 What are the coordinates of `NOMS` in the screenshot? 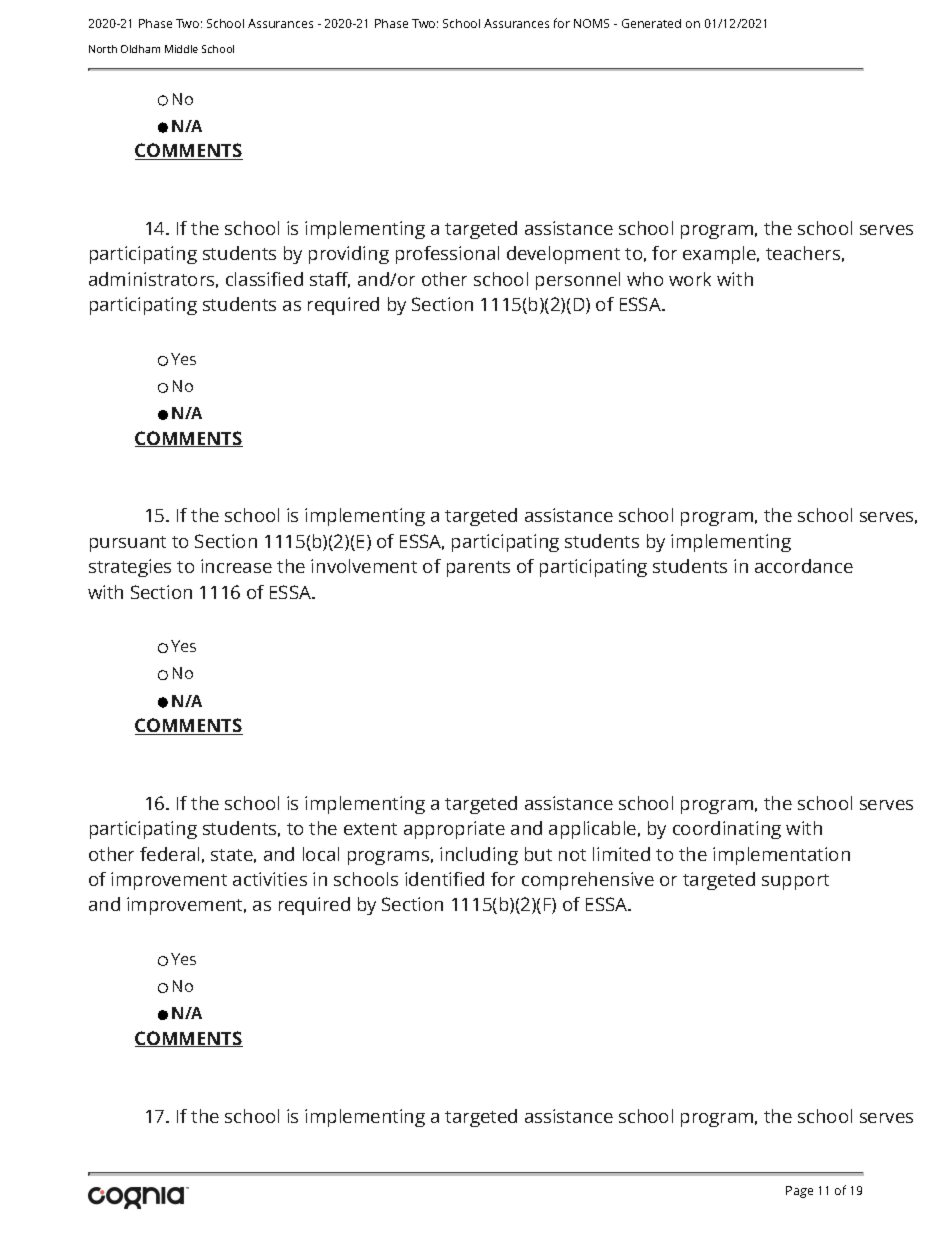 It's located at (591, 23).
